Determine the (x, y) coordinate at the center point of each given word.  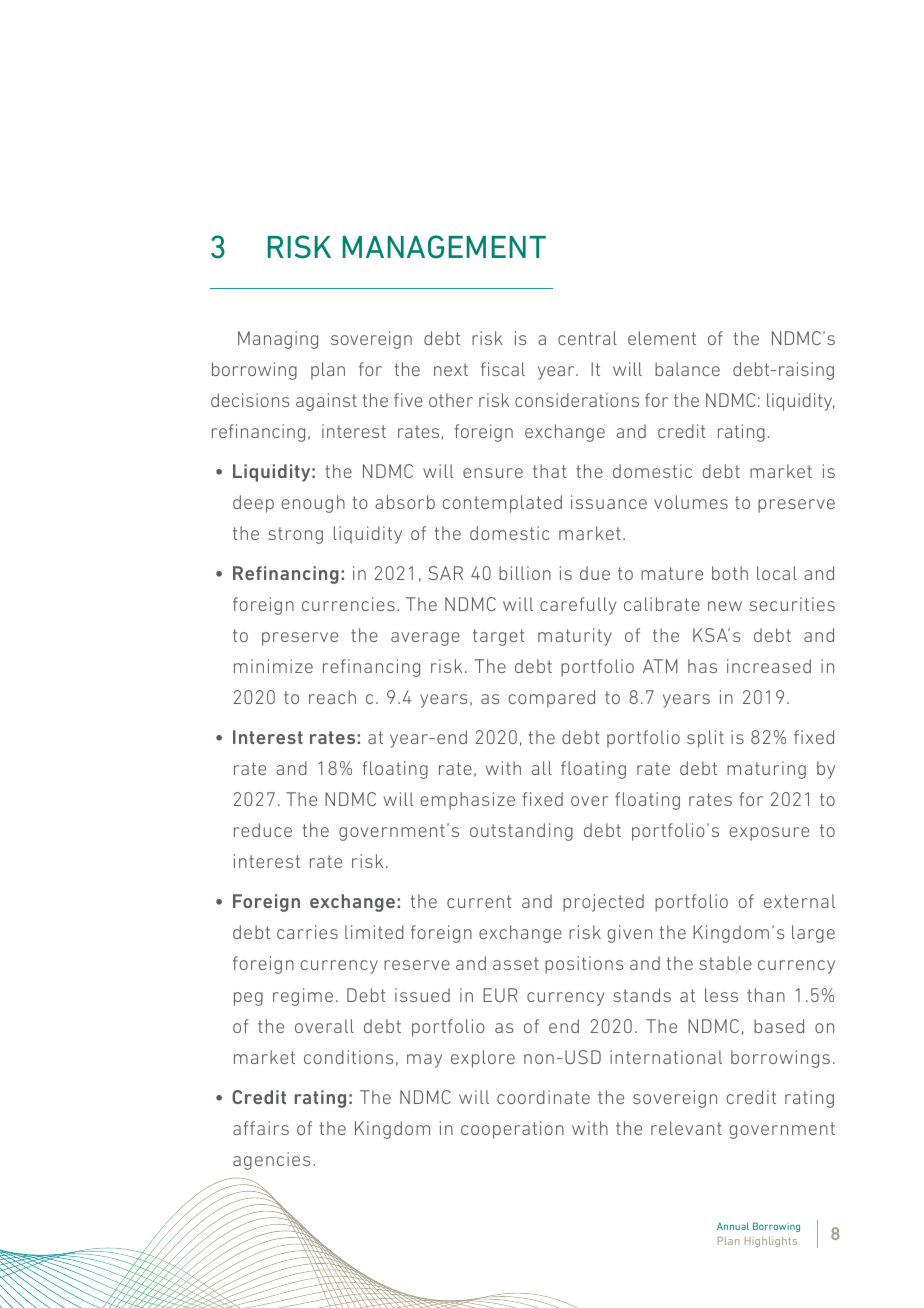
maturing (766, 770)
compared (552, 699)
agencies (271, 1161)
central (587, 338)
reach (332, 697)
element (662, 338)
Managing (278, 340)
